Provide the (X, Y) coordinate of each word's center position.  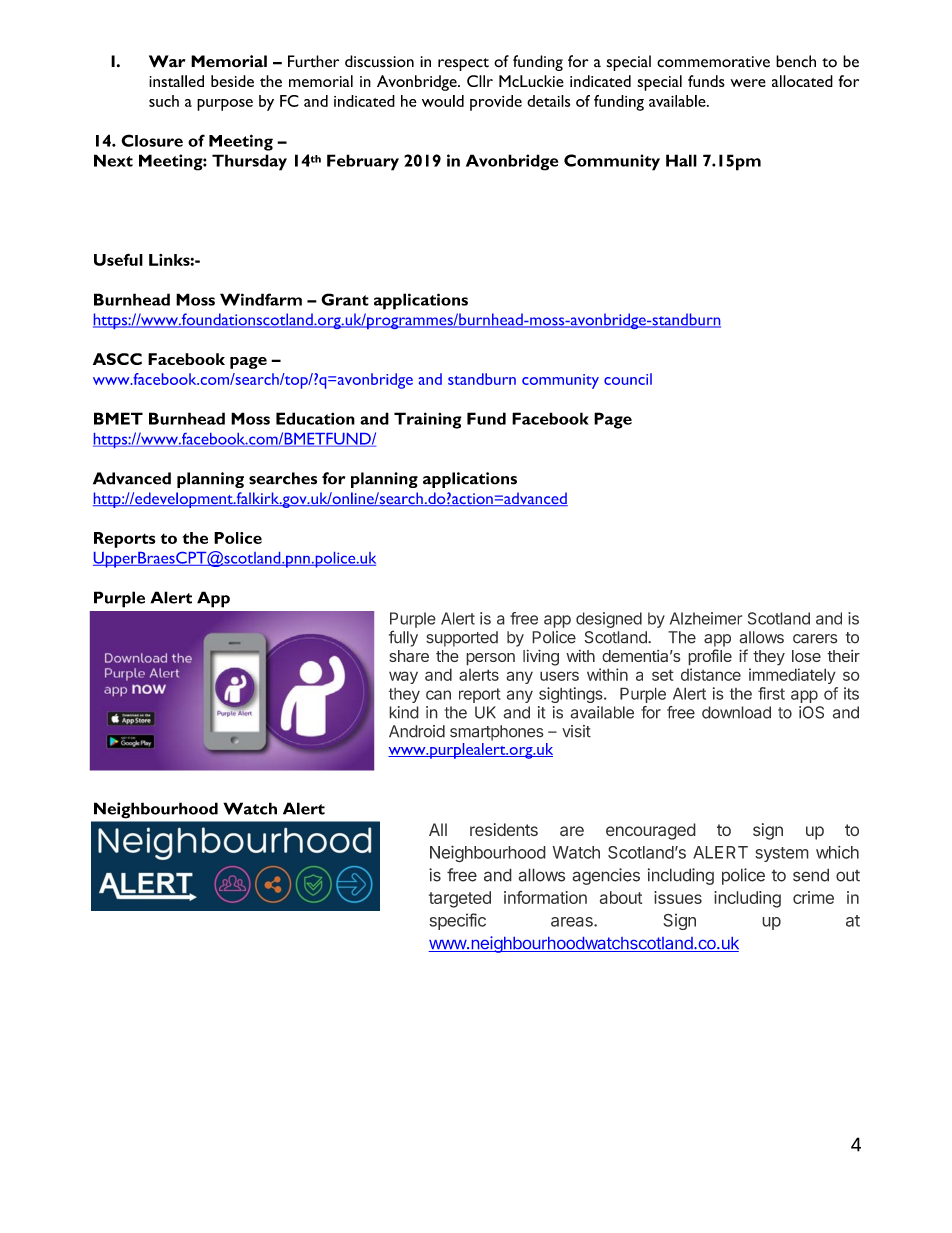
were (748, 83)
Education (315, 418)
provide (496, 103)
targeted (460, 899)
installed (176, 81)
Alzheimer (706, 618)
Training (428, 420)
